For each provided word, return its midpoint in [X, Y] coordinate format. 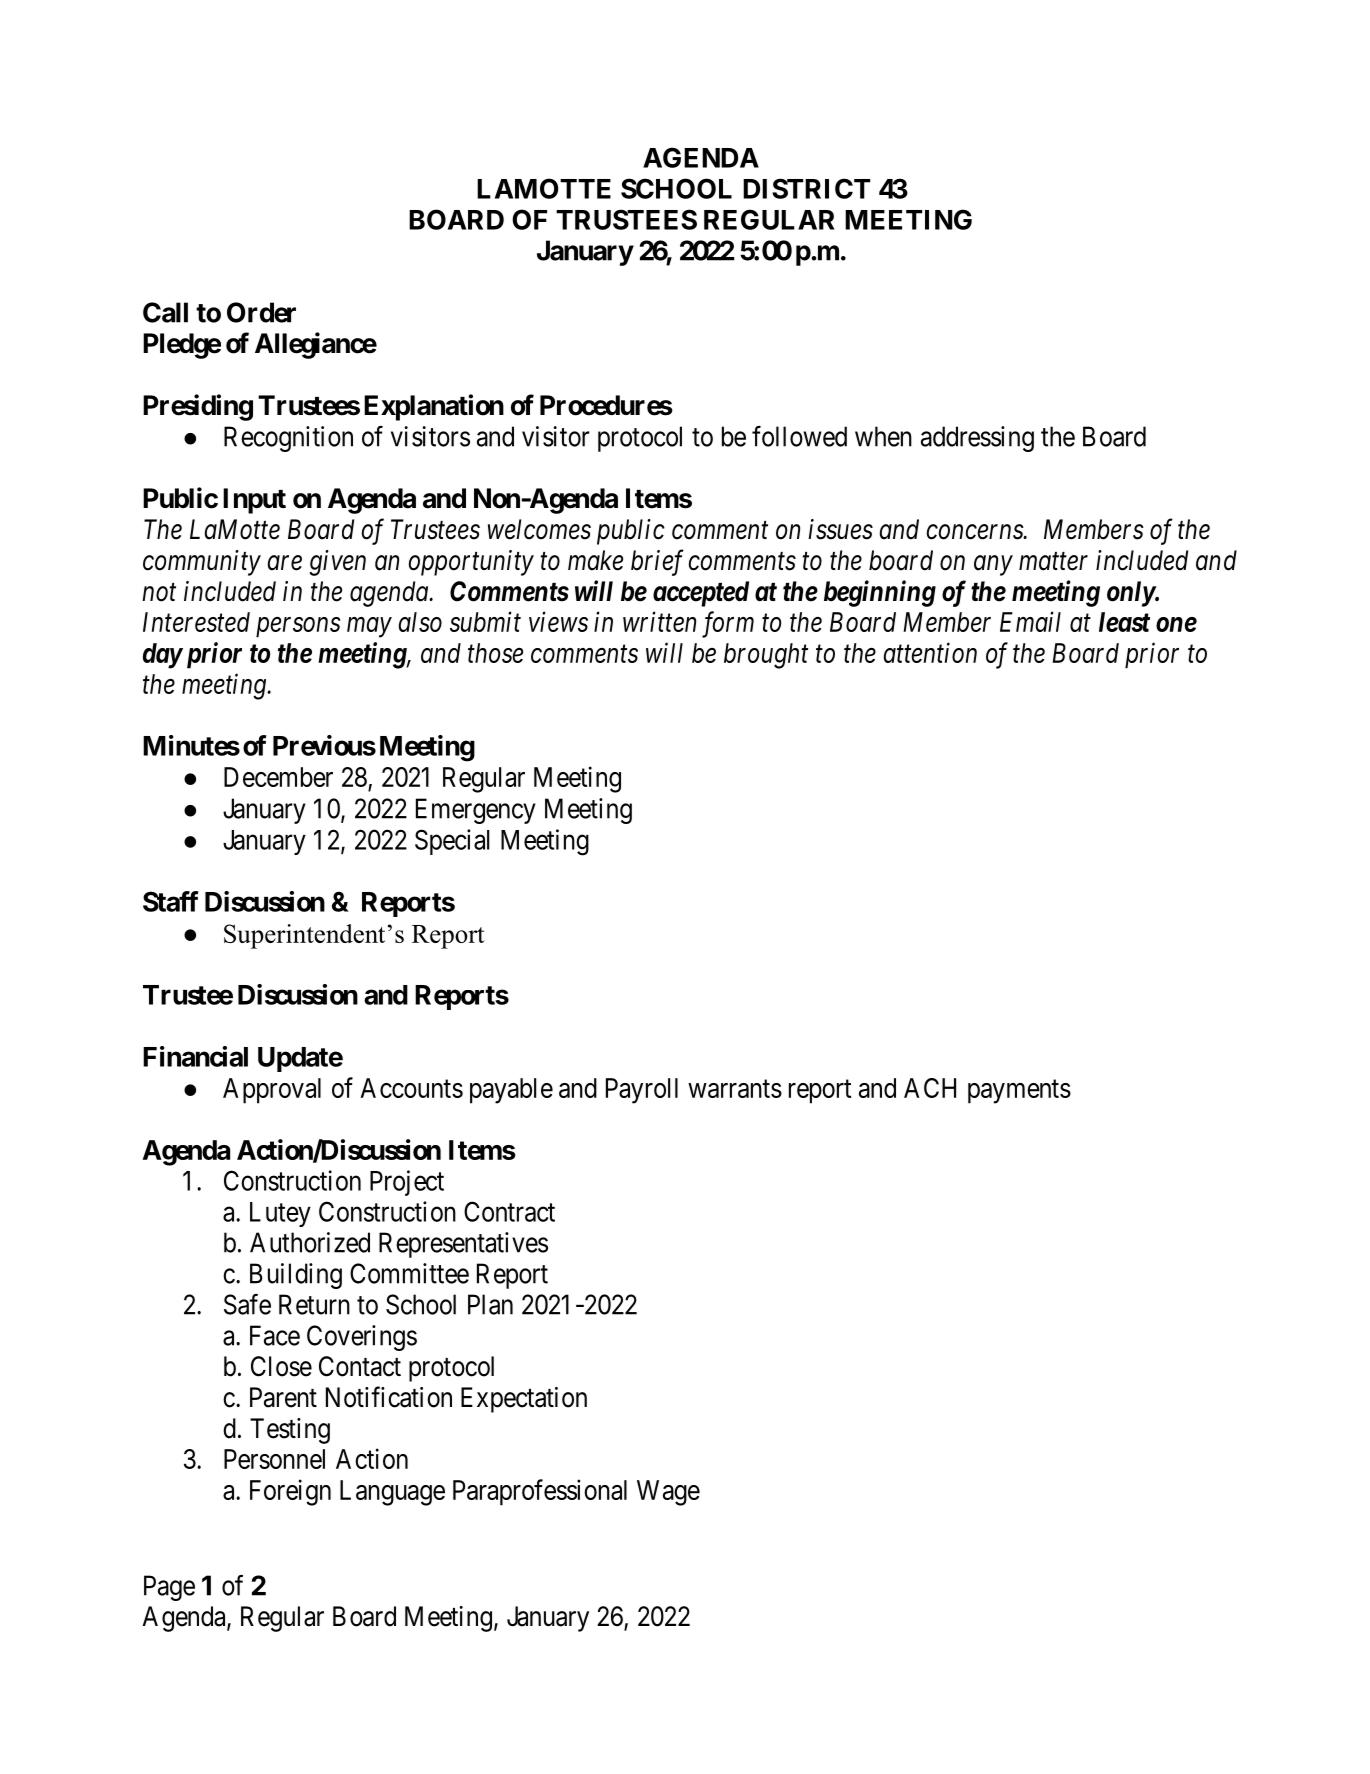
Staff [171, 901]
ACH [930, 1088]
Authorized [310, 1242]
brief [657, 562]
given [338, 563]
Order [261, 312]
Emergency [476, 811]
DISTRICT [806, 188]
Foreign [290, 1492]
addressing [977, 439]
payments [1019, 1092]
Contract [509, 1211]
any [993, 566]
